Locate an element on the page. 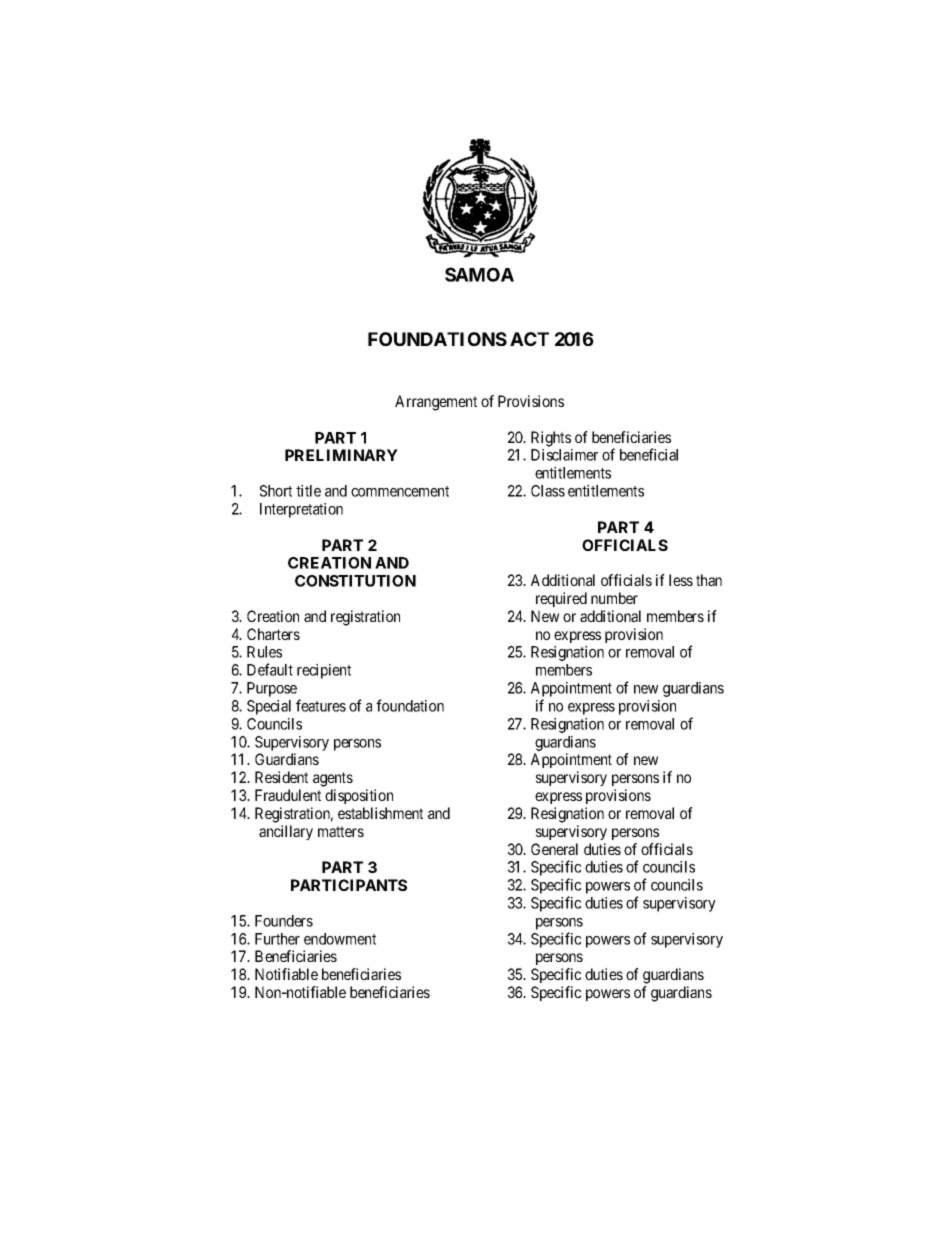  SAMOA is located at coordinates (479, 274).
